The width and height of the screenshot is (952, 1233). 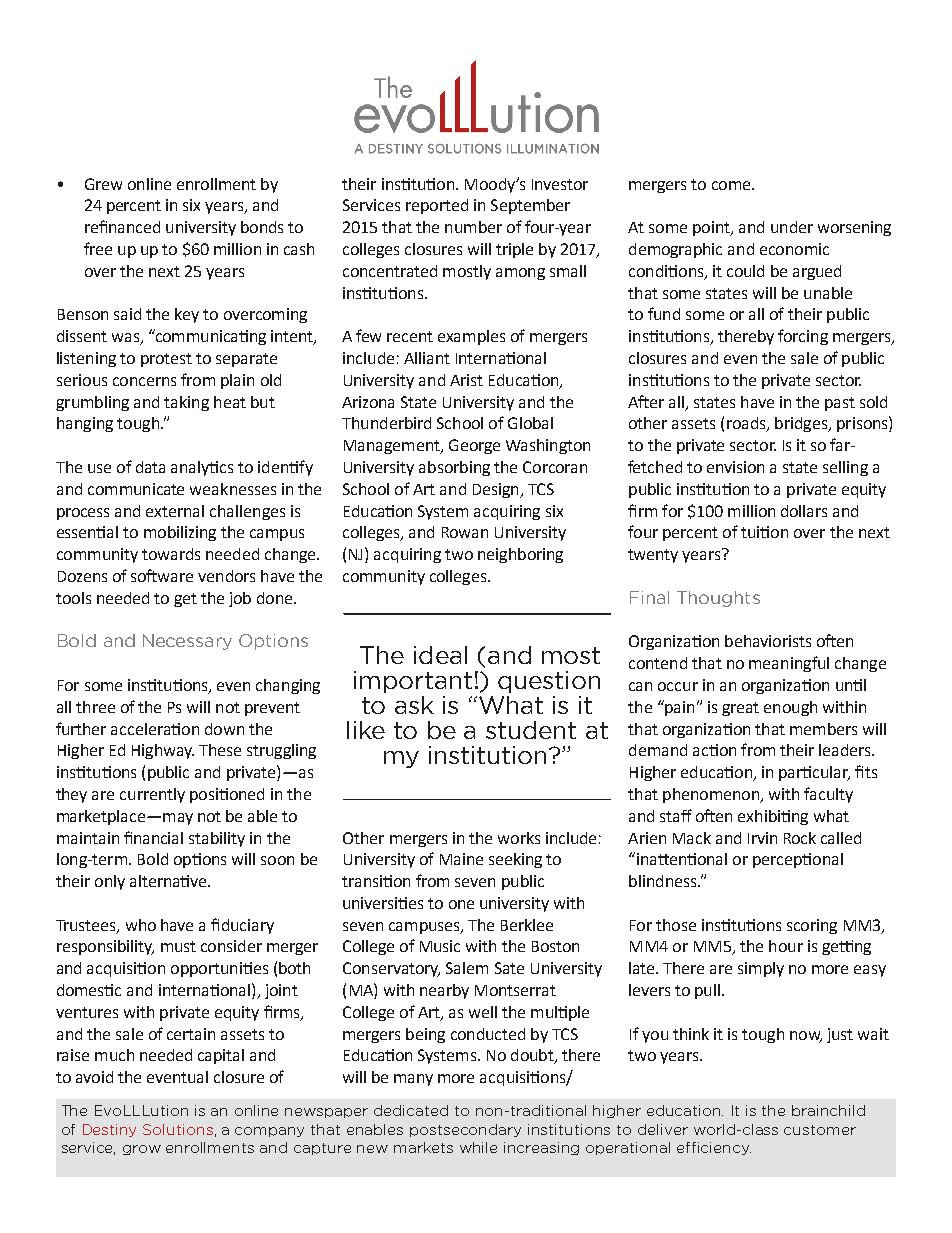 What do you see at coordinates (440, 655) in the screenshot?
I see `ideal` at bounding box center [440, 655].
